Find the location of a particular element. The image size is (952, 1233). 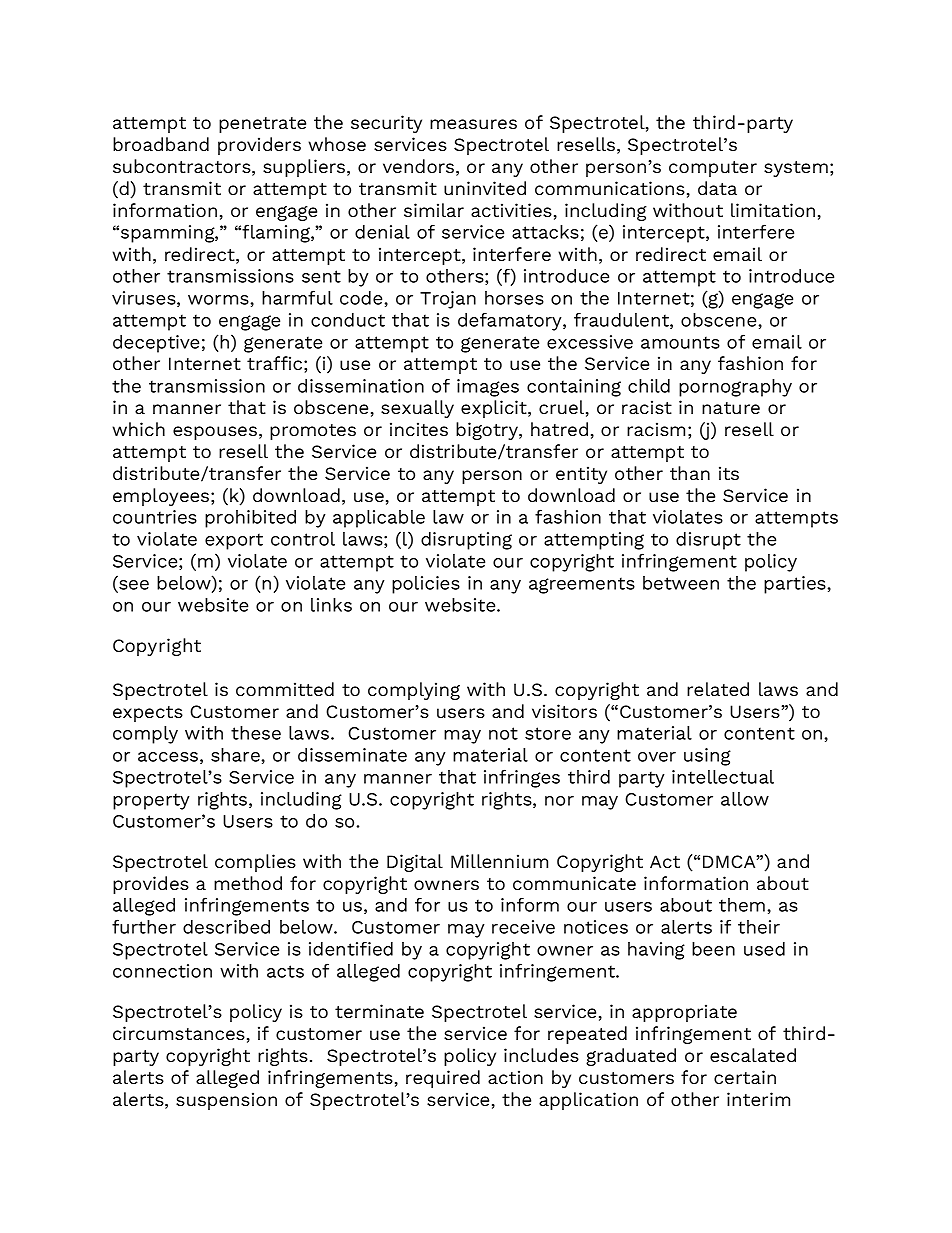

measures is located at coordinates (473, 124).
